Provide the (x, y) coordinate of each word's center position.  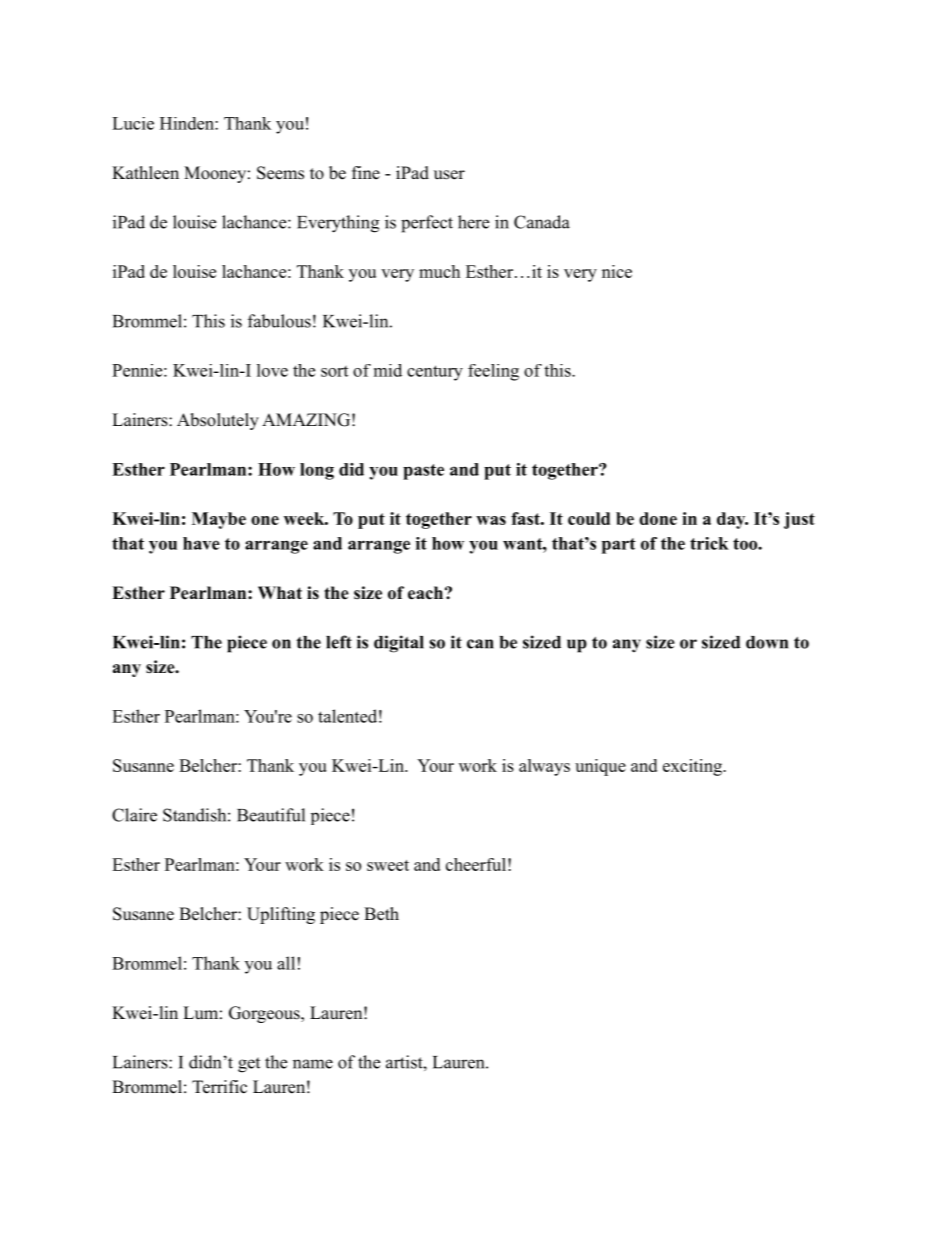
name (313, 1064)
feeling (493, 372)
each (425, 593)
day (732, 520)
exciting (693, 767)
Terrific (219, 1087)
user (449, 175)
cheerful (476, 864)
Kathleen (145, 173)
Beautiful (271, 815)
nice (617, 271)
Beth (381, 914)
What (280, 592)
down (767, 642)
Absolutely (218, 421)
